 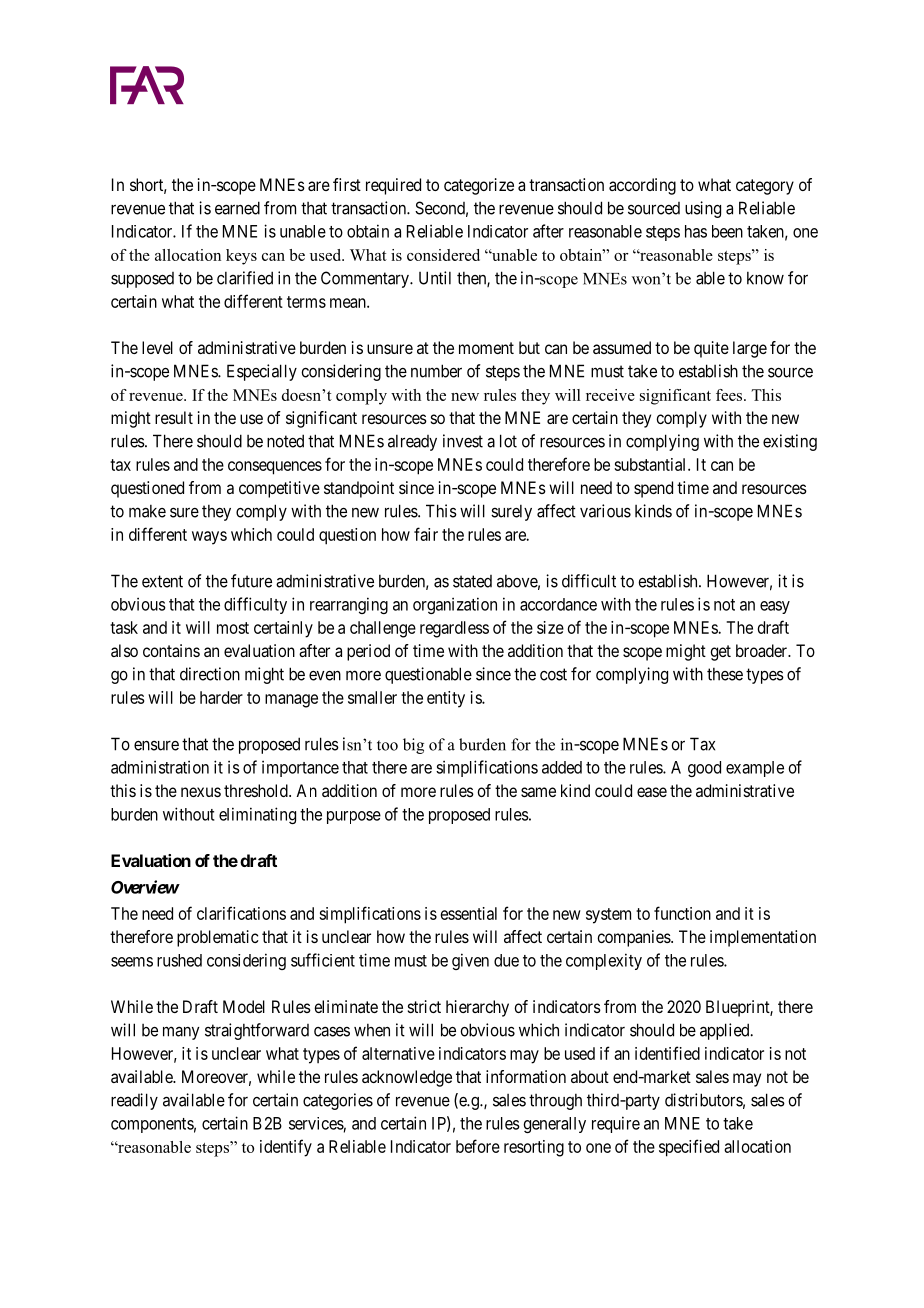 I want to click on function, so click(x=682, y=913).
